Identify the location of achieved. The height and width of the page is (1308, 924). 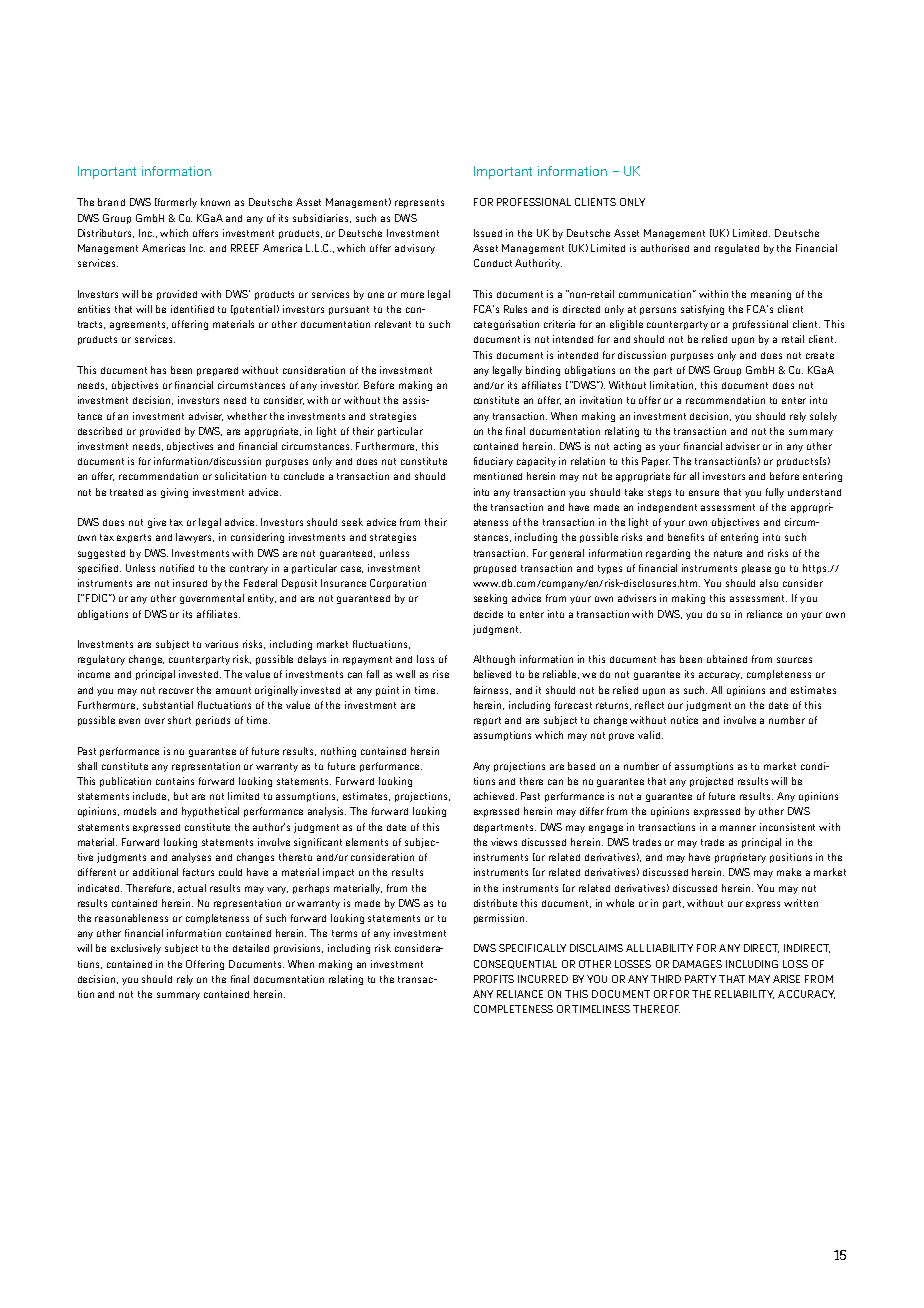
(495, 796).
